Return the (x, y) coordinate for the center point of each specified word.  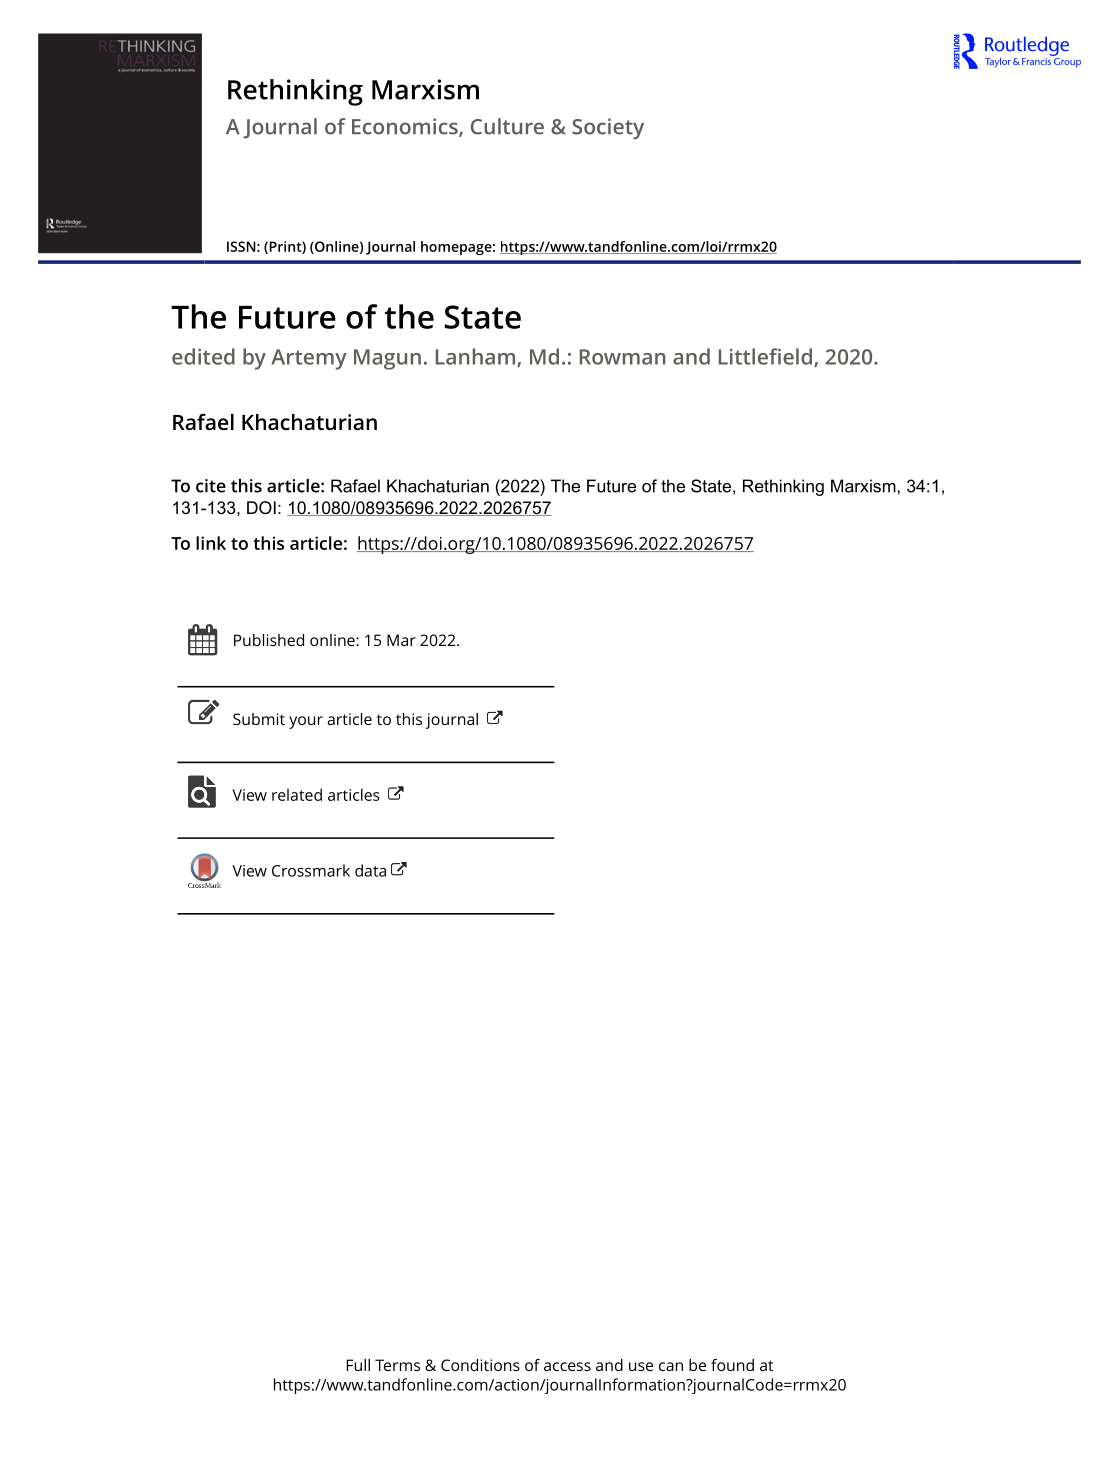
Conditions (480, 1365)
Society (608, 128)
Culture (507, 126)
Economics (406, 127)
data (370, 870)
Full (358, 1365)
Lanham (477, 357)
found (732, 1365)
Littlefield (765, 356)
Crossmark (311, 870)
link (211, 543)
